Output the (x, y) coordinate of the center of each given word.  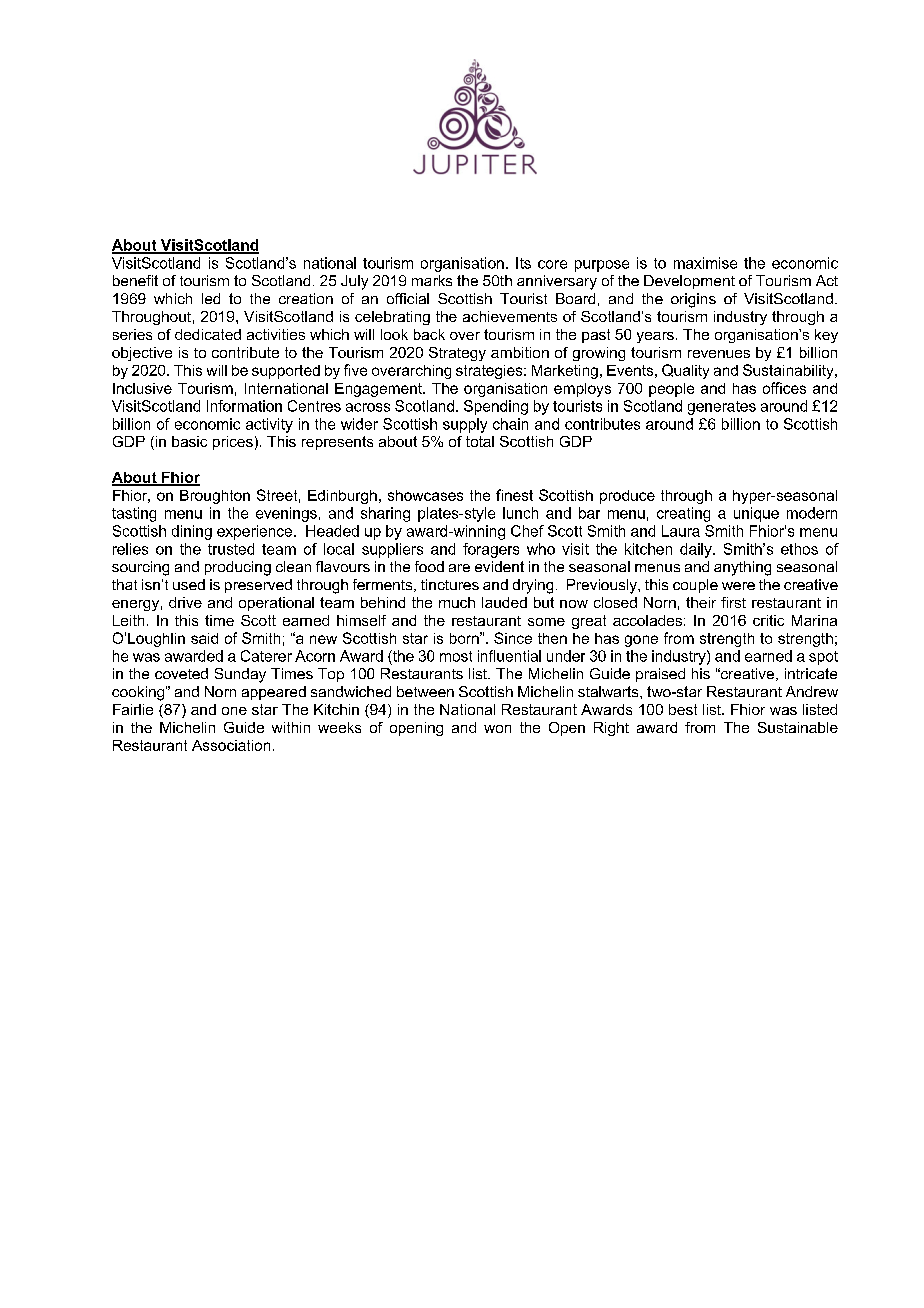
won (497, 729)
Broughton (215, 497)
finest (514, 495)
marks (432, 280)
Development (689, 282)
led (211, 298)
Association (231, 745)
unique (756, 514)
